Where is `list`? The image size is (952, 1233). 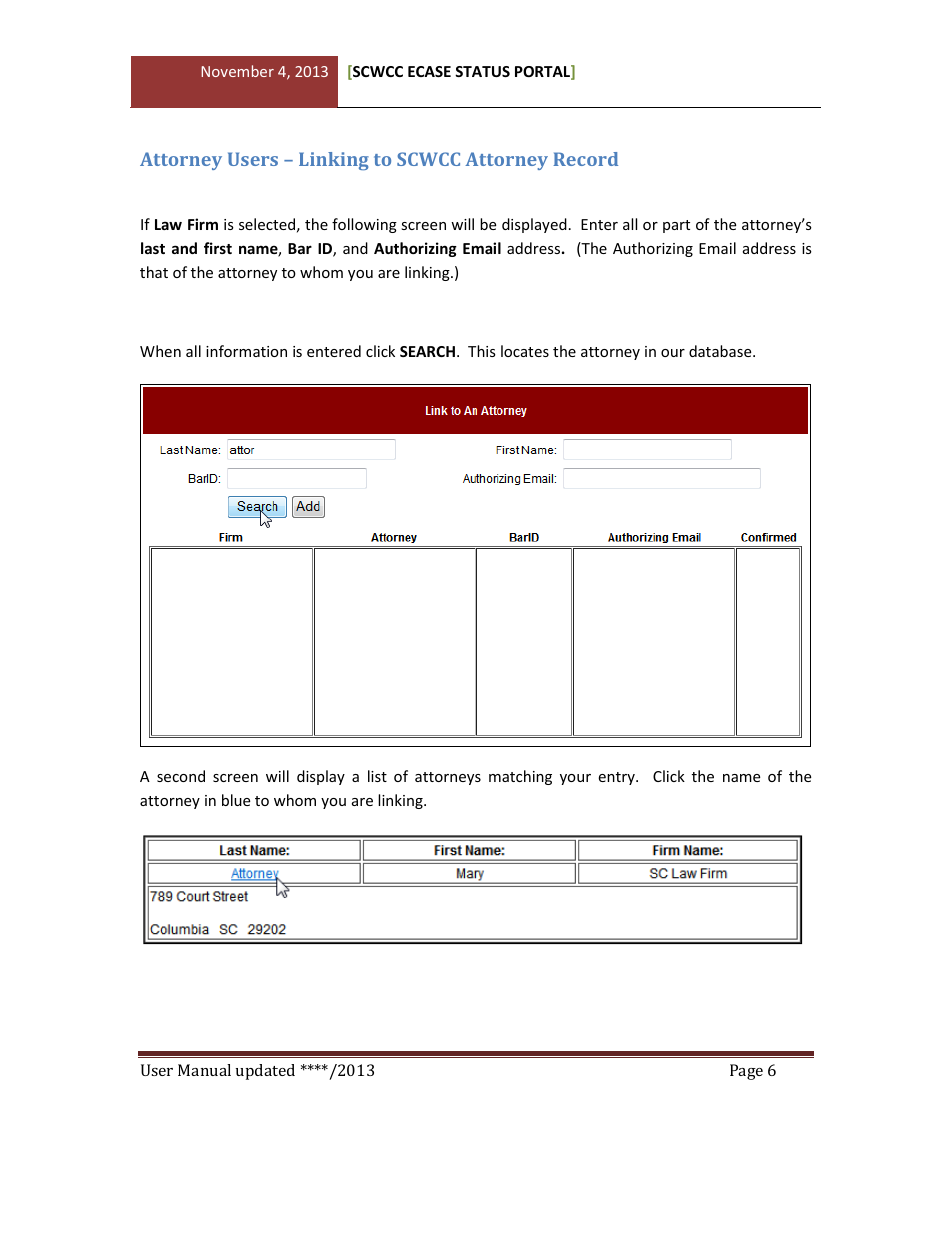 list is located at coordinates (377, 776).
